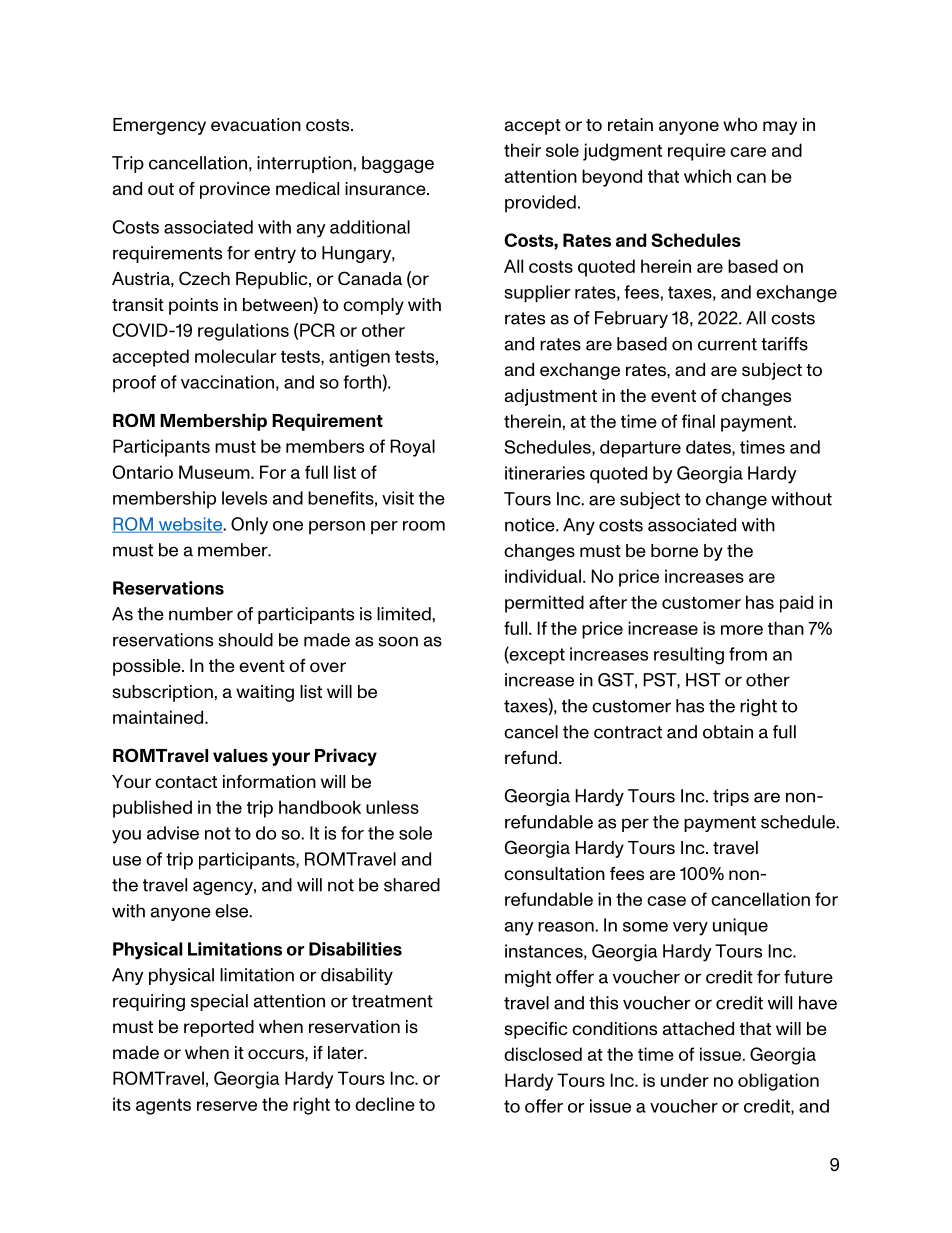 Image resolution: width=952 pixels, height=1233 pixels. What do you see at coordinates (235, 190) in the screenshot?
I see `province` at bounding box center [235, 190].
